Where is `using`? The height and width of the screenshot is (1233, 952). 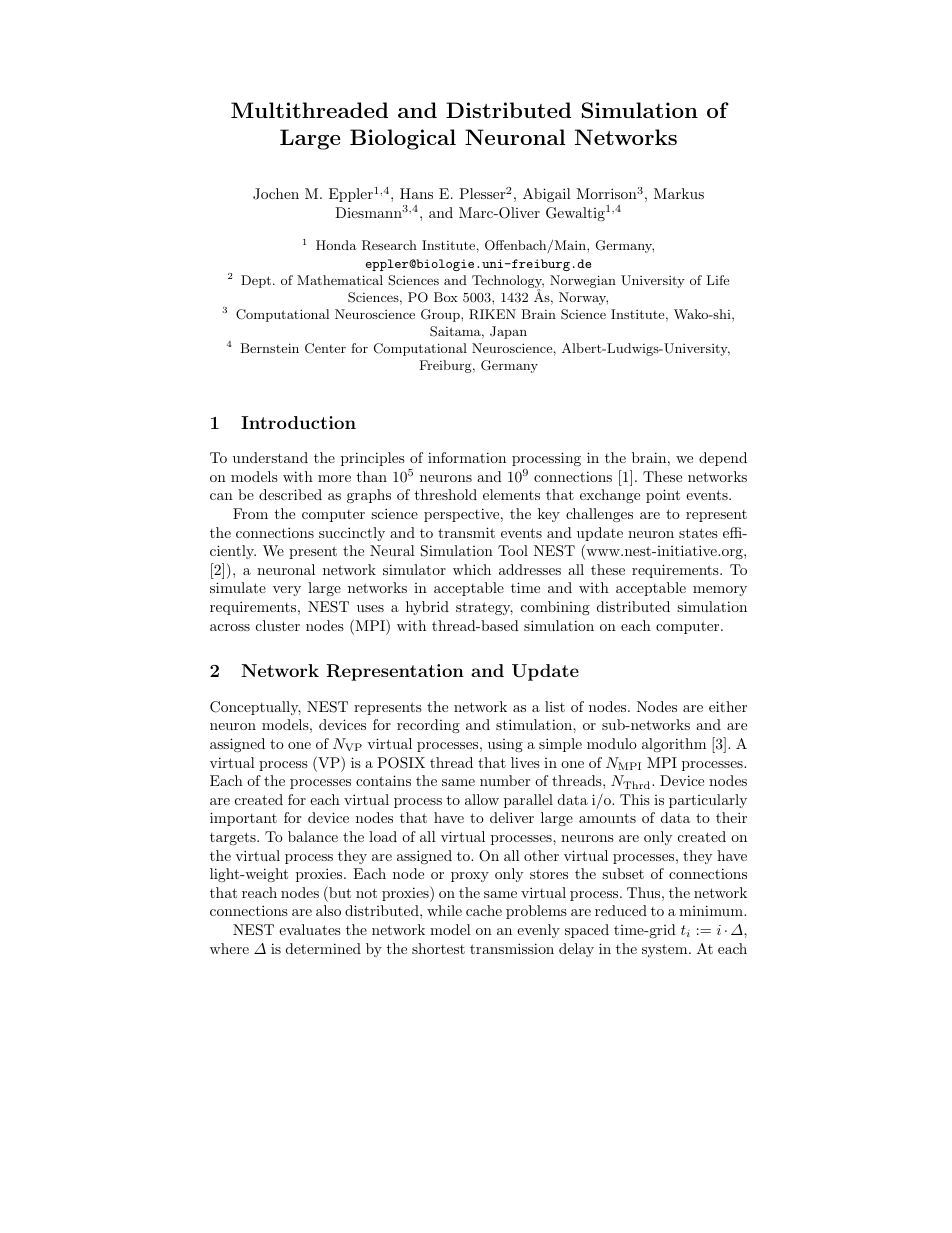
using is located at coordinates (505, 745).
